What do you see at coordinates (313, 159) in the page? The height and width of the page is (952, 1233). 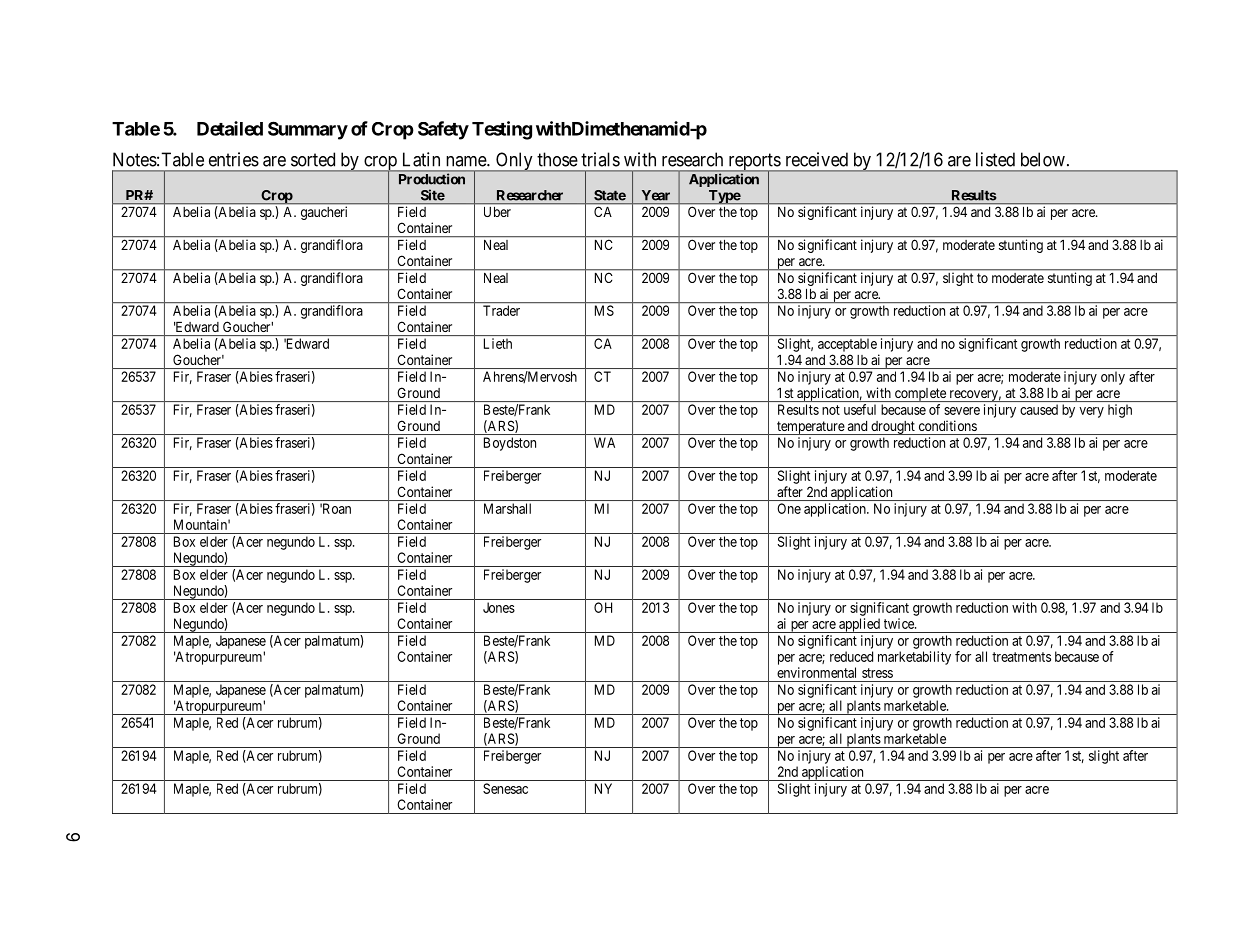 I see `sorted` at bounding box center [313, 159].
